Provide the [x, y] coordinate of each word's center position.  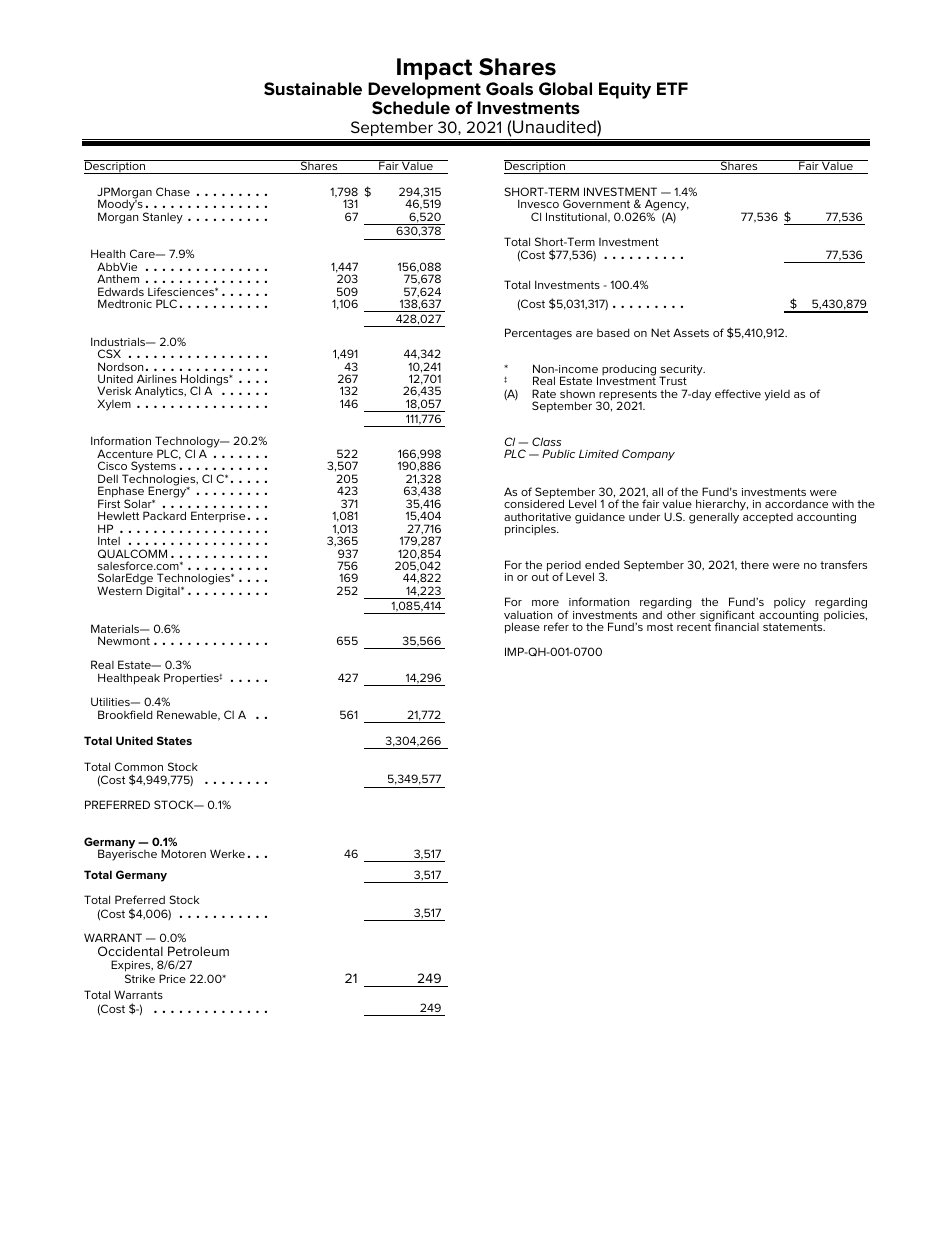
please [522, 628]
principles [531, 530]
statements [794, 627]
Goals [509, 88]
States [174, 740]
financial [736, 626]
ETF [672, 88]
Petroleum [198, 951]
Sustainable [313, 89]
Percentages [538, 334]
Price [172, 978]
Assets [691, 332]
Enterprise [218, 516]
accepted [768, 518]
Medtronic [125, 303]
